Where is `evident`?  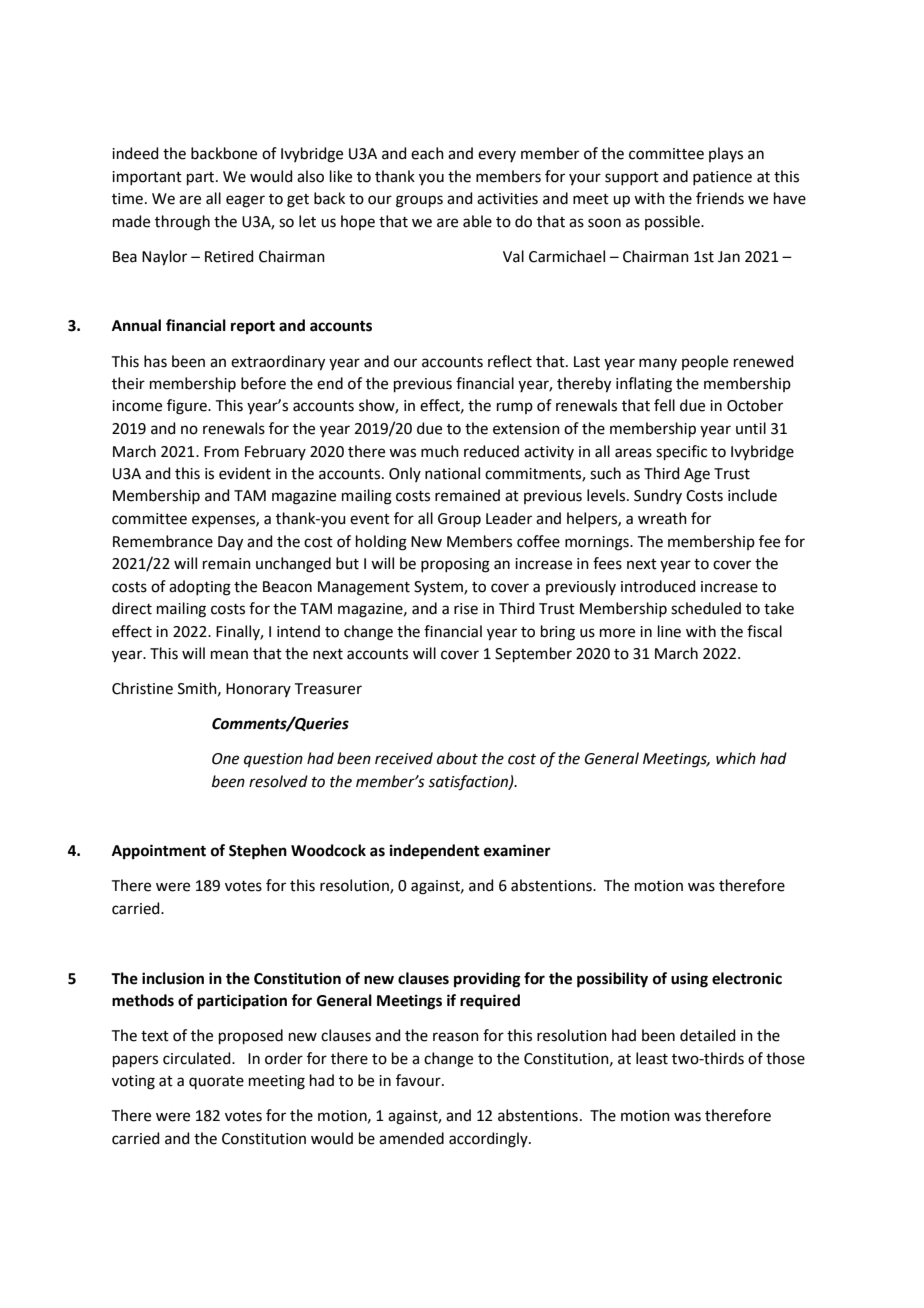 evident is located at coordinates (245, 473).
